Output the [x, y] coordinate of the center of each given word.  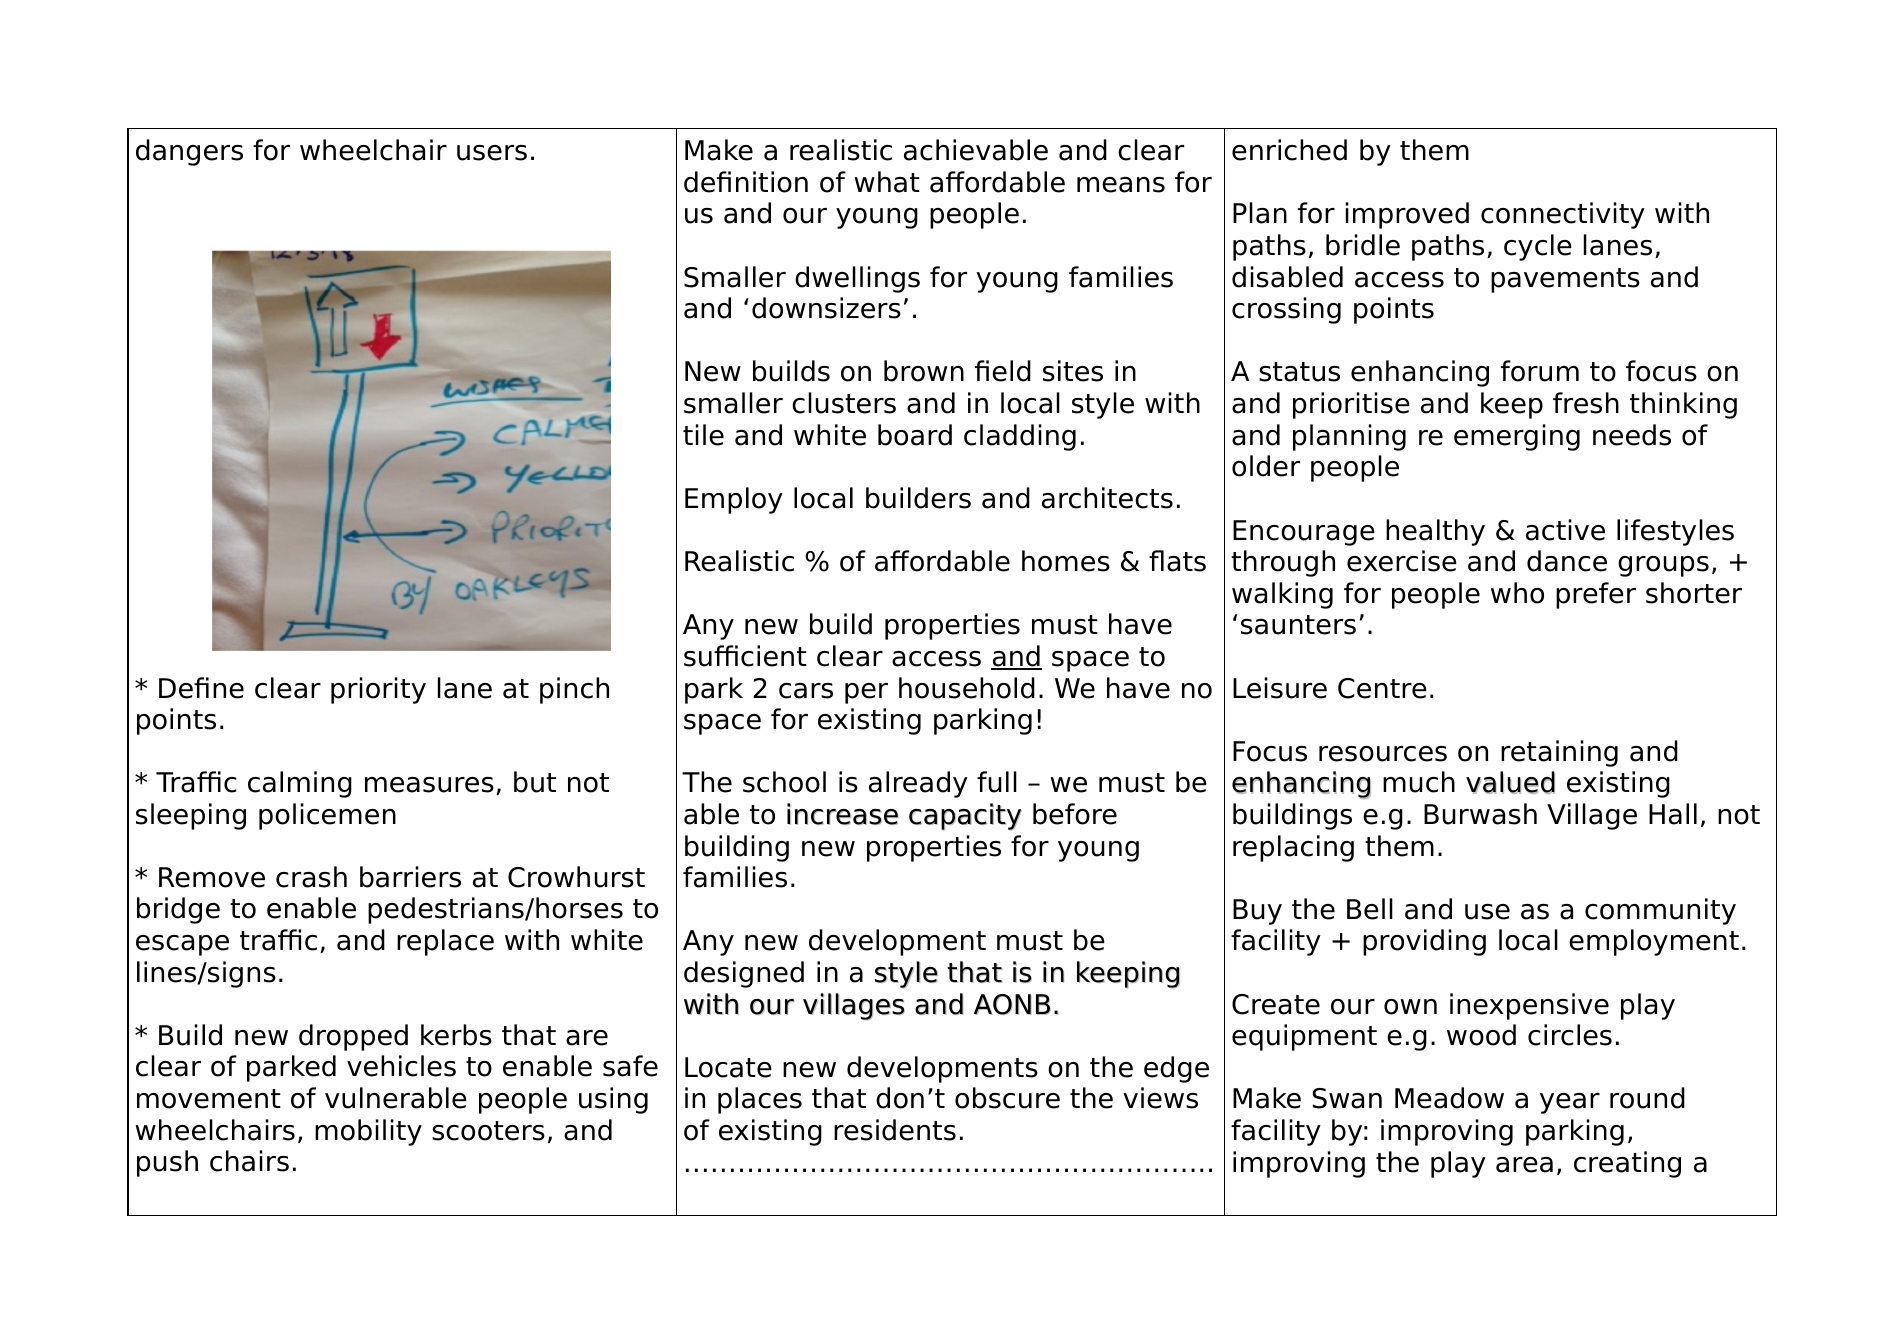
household [967, 688]
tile [703, 435]
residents [895, 1130]
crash [311, 877]
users [492, 153]
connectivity [1563, 215]
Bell [1370, 909]
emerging [1517, 437]
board [915, 435]
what [887, 182]
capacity [965, 816]
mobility [368, 1132]
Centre [1382, 688]
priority [378, 690]
